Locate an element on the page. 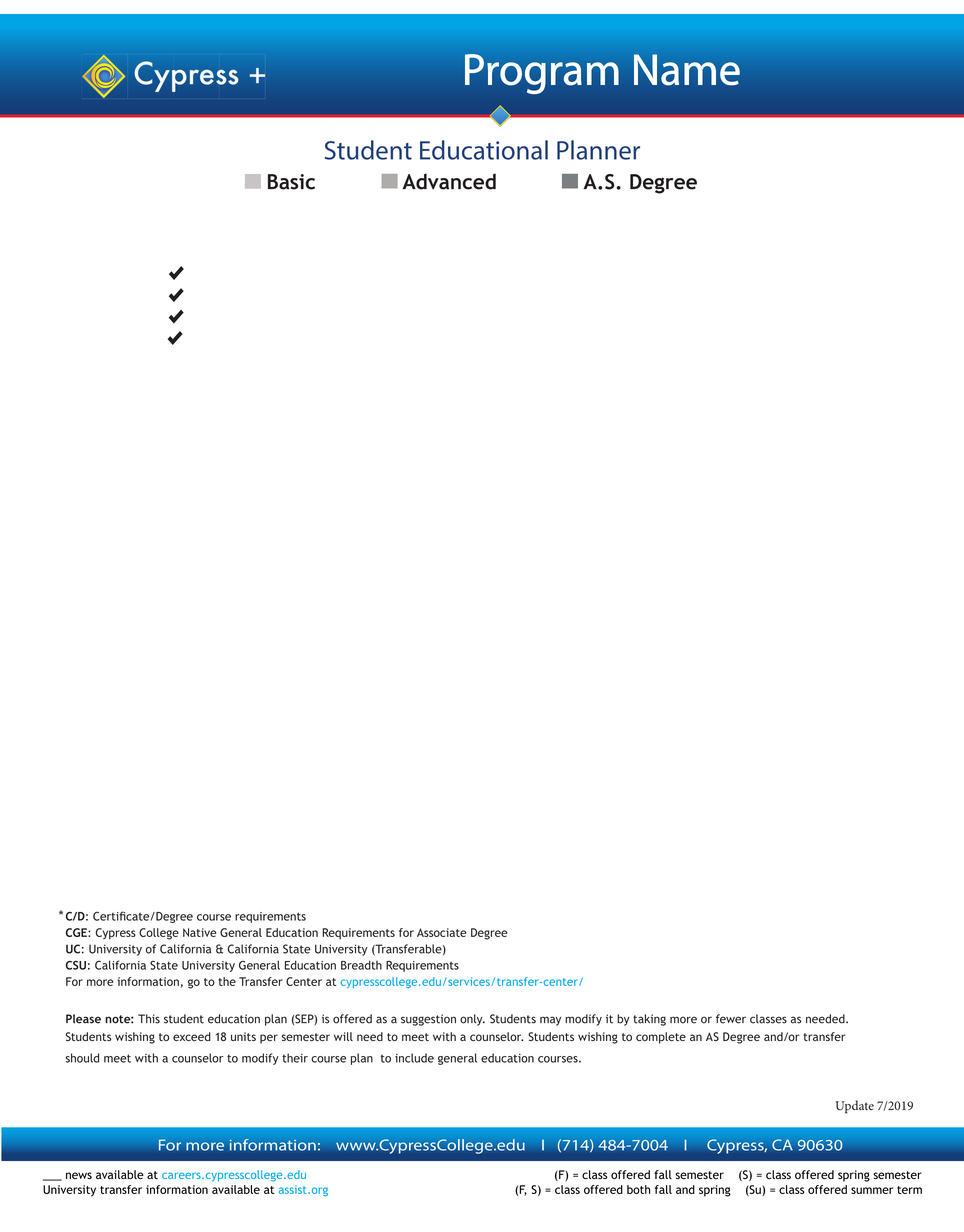 This image has width=964, height=1232. Program is located at coordinates (542, 74).
